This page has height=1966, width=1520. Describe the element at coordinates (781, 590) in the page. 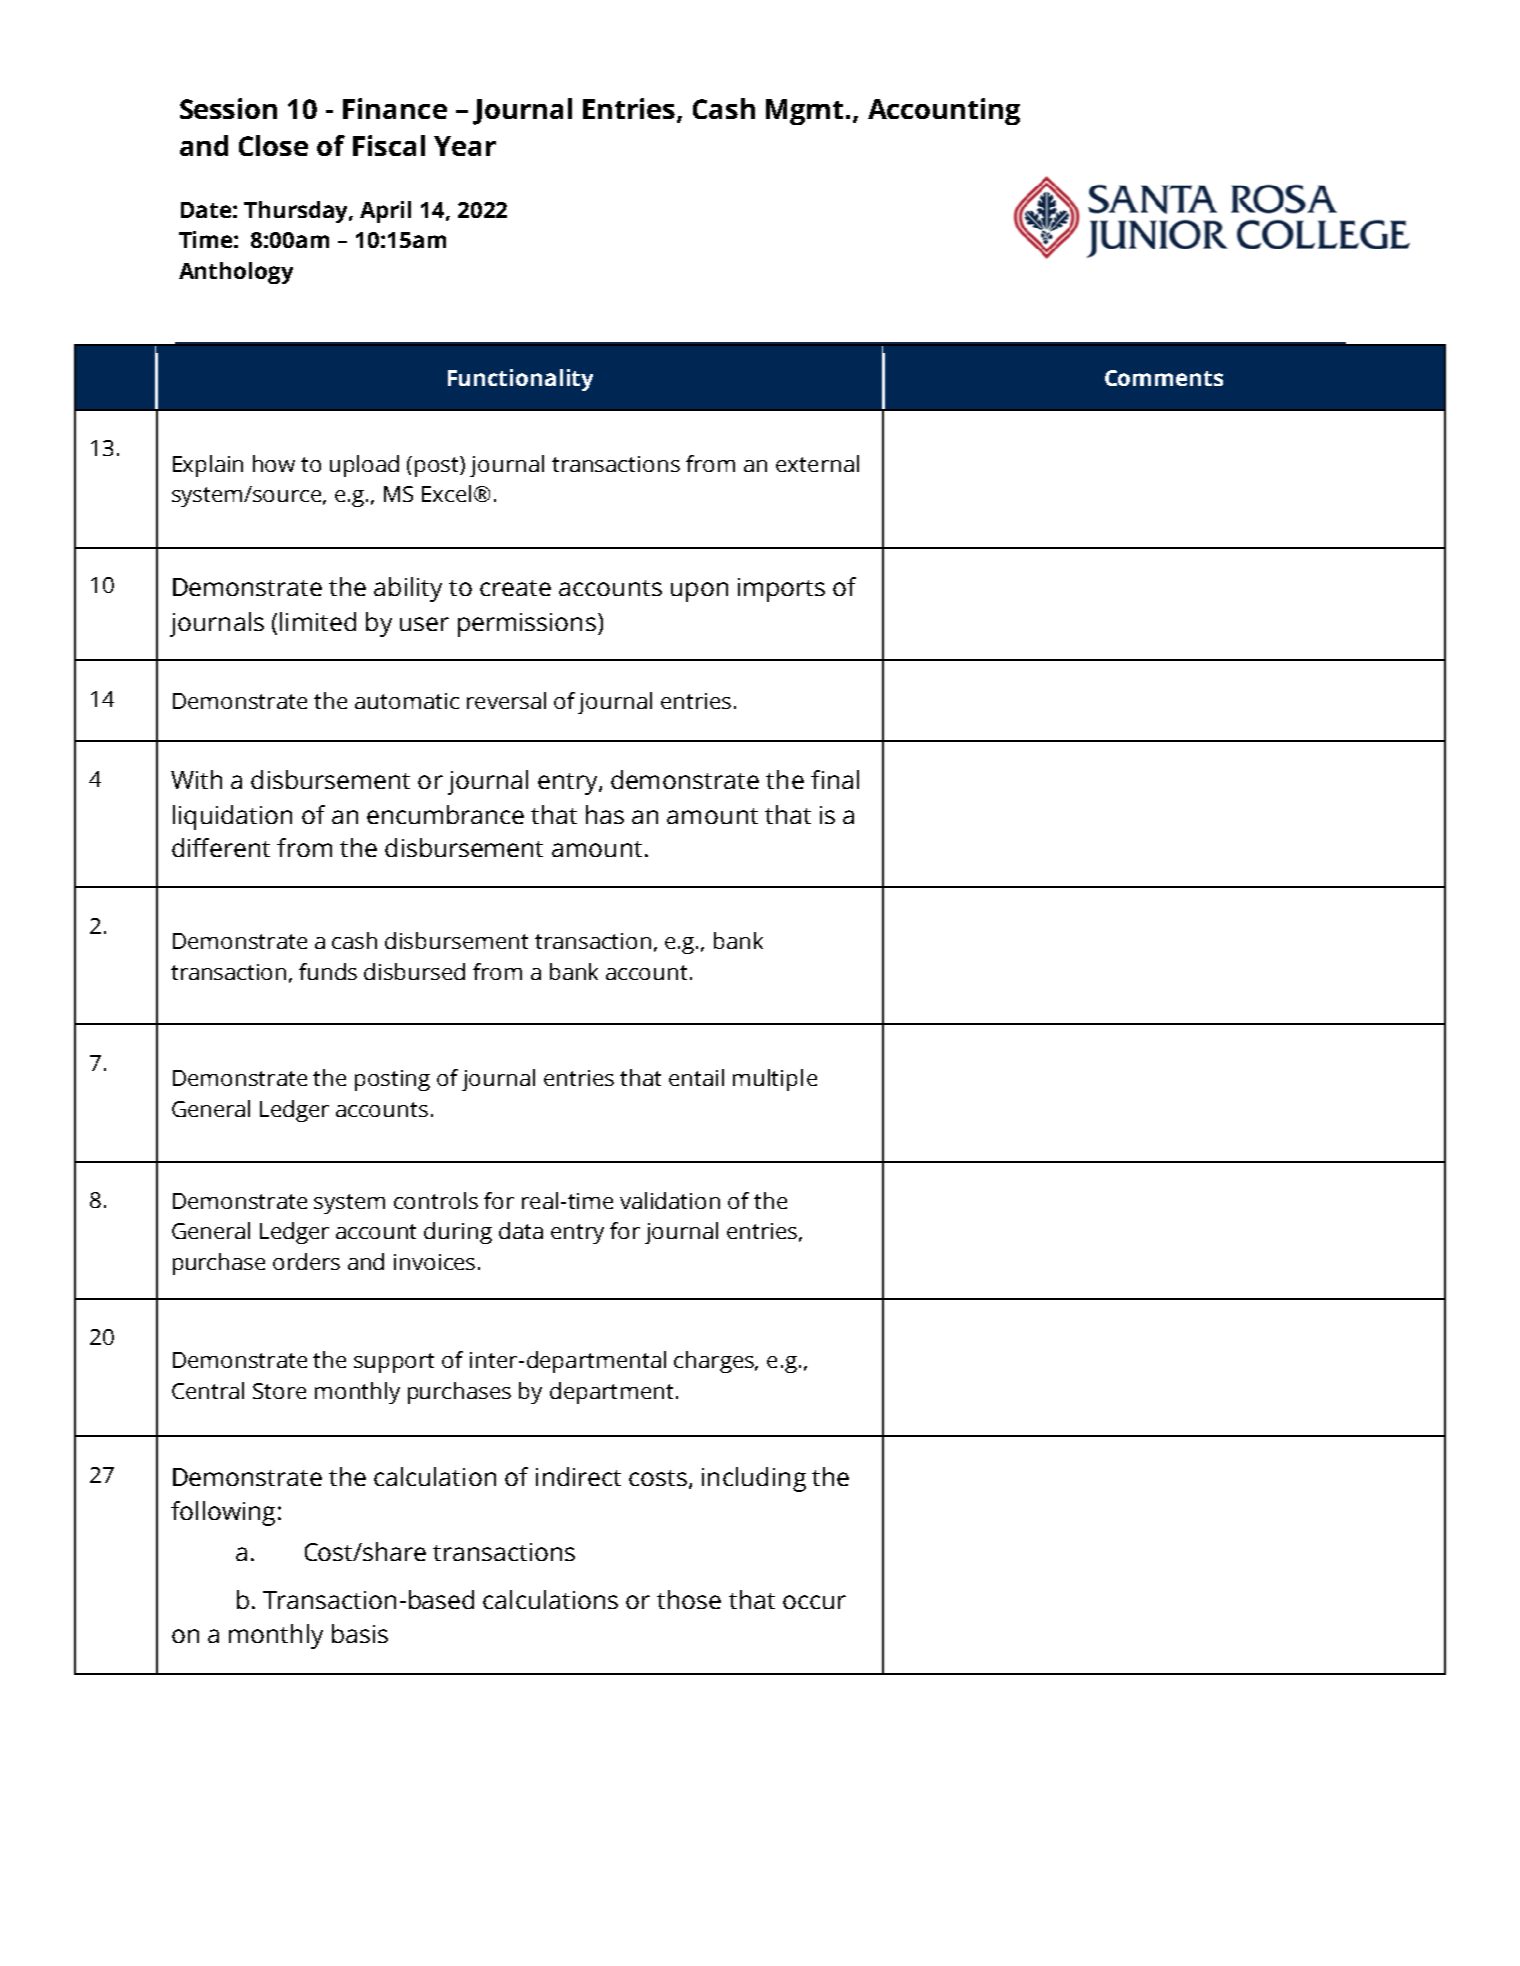

I see `imports` at that location.
